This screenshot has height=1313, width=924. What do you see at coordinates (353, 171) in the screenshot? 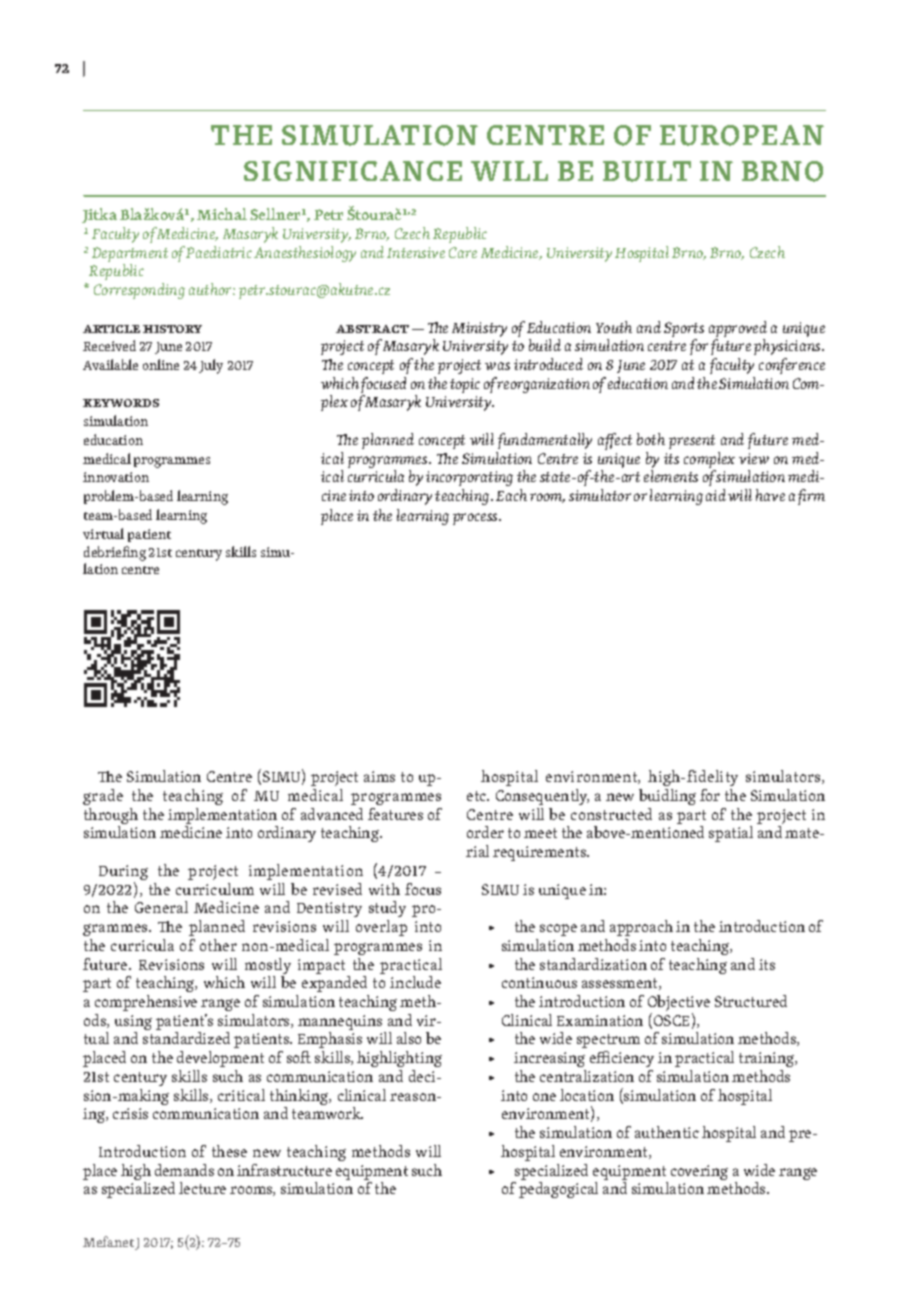
I see `SIGNIFICANCE` at bounding box center [353, 171].
